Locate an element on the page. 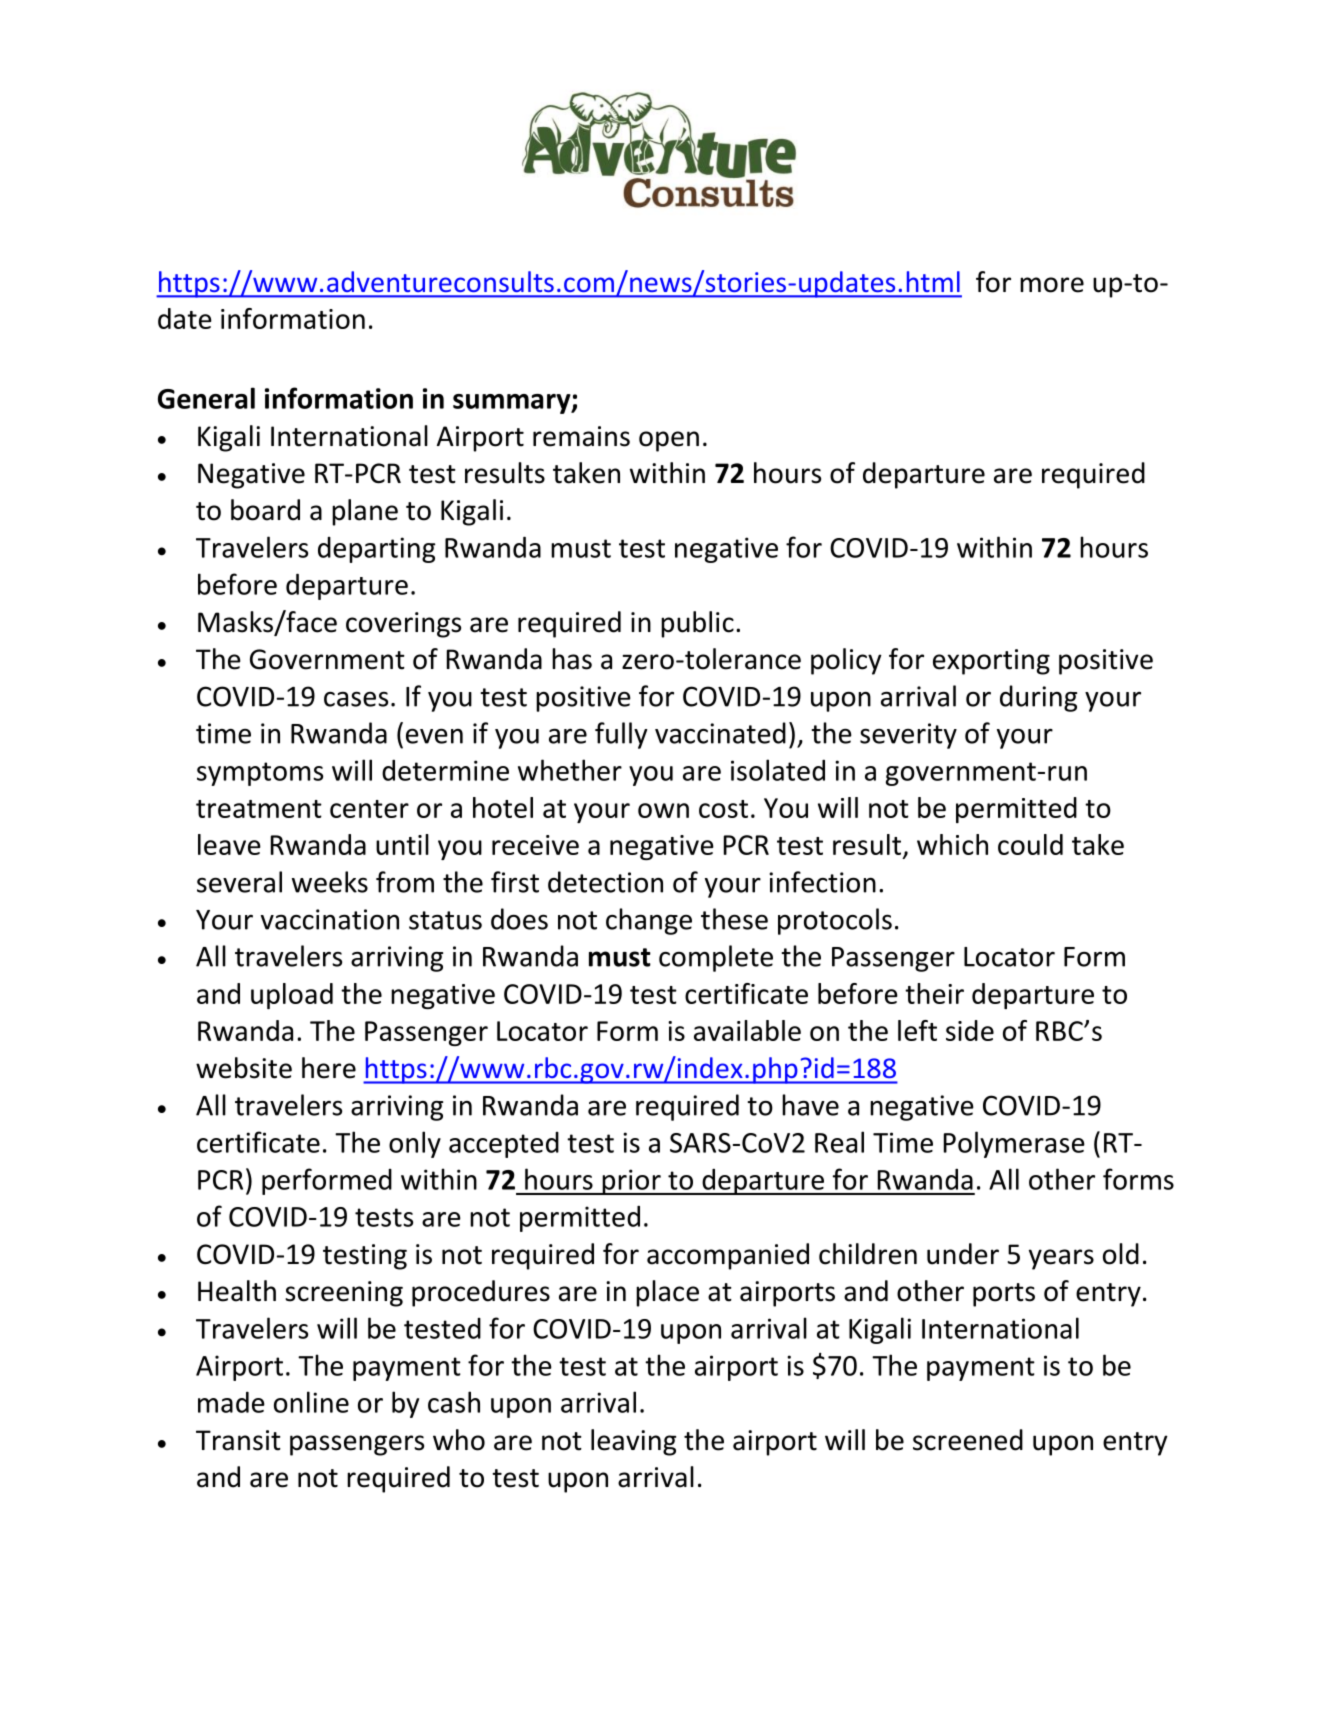  General is located at coordinates (206, 398).
